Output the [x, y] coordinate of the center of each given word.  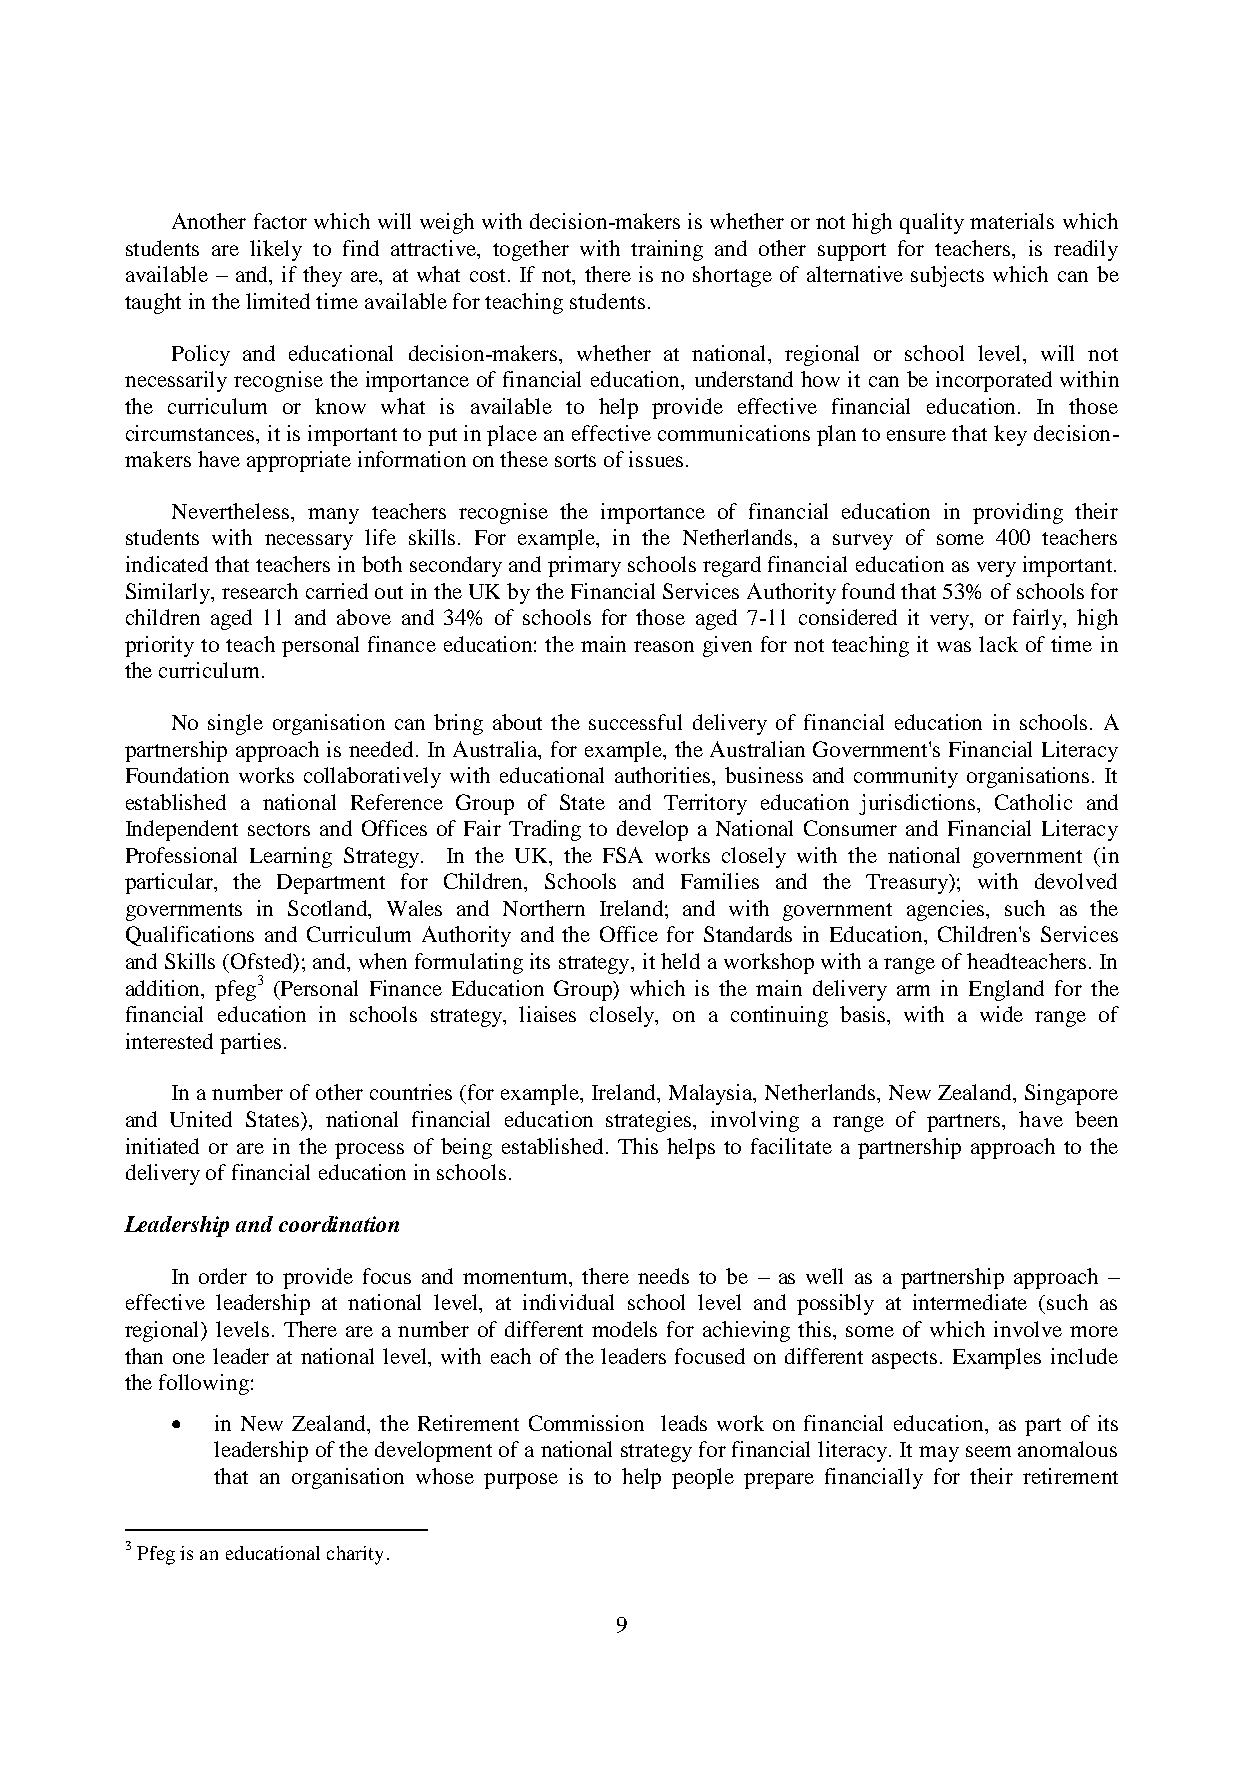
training [667, 250]
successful [635, 722]
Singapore [1071, 1094]
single [235, 724]
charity [355, 1555]
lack [998, 644]
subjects [947, 276]
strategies [650, 1121]
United [201, 1119]
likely [276, 250]
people [703, 1478]
